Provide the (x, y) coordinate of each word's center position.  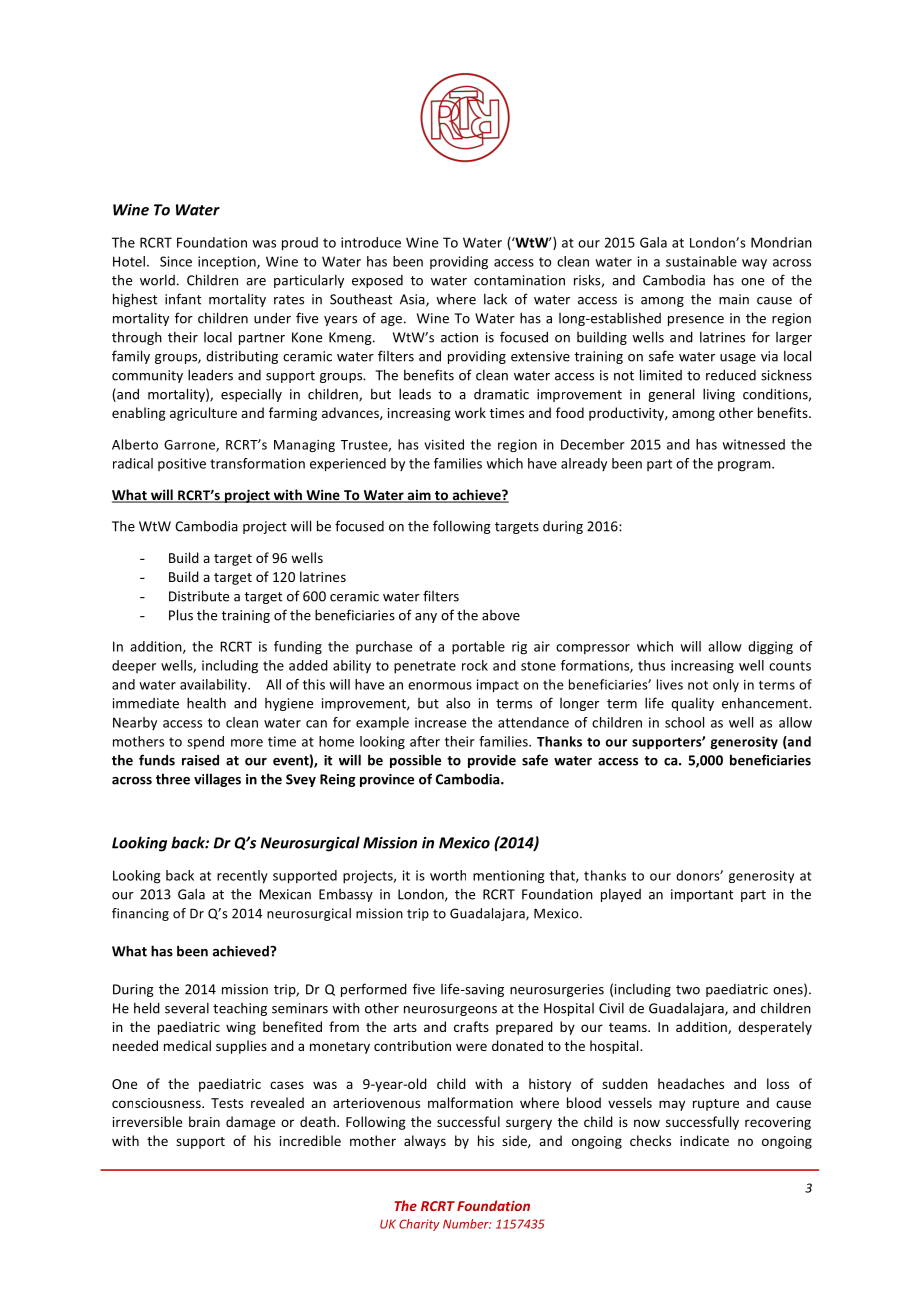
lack (495, 299)
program (745, 466)
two (688, 990)
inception (228, 263)
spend (205, 742)
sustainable (701, 261)
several (187, 1008)
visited (444, 444)
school (684, 722)
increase (440, 722)
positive (182, 464)
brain (204, 1121)
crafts (471, 1026)
